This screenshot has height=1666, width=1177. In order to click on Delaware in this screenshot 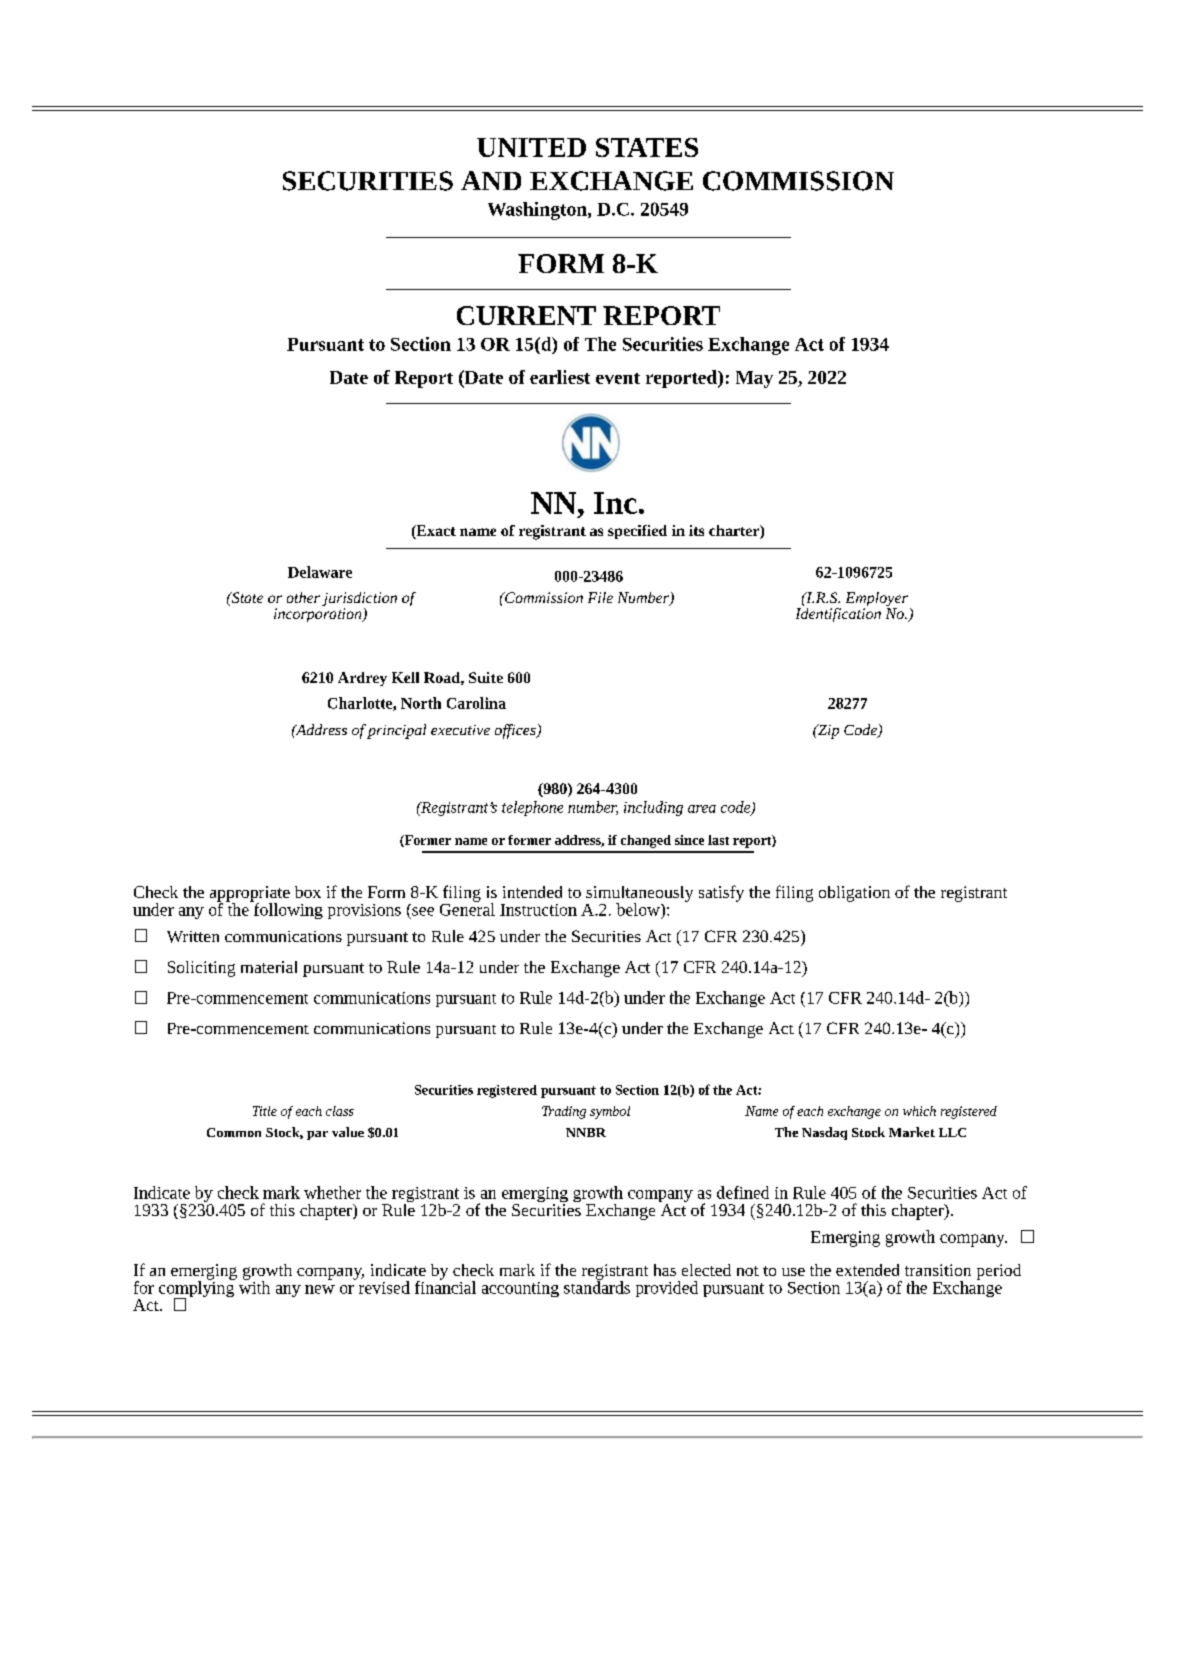, I will do `click(320, 572)`.
